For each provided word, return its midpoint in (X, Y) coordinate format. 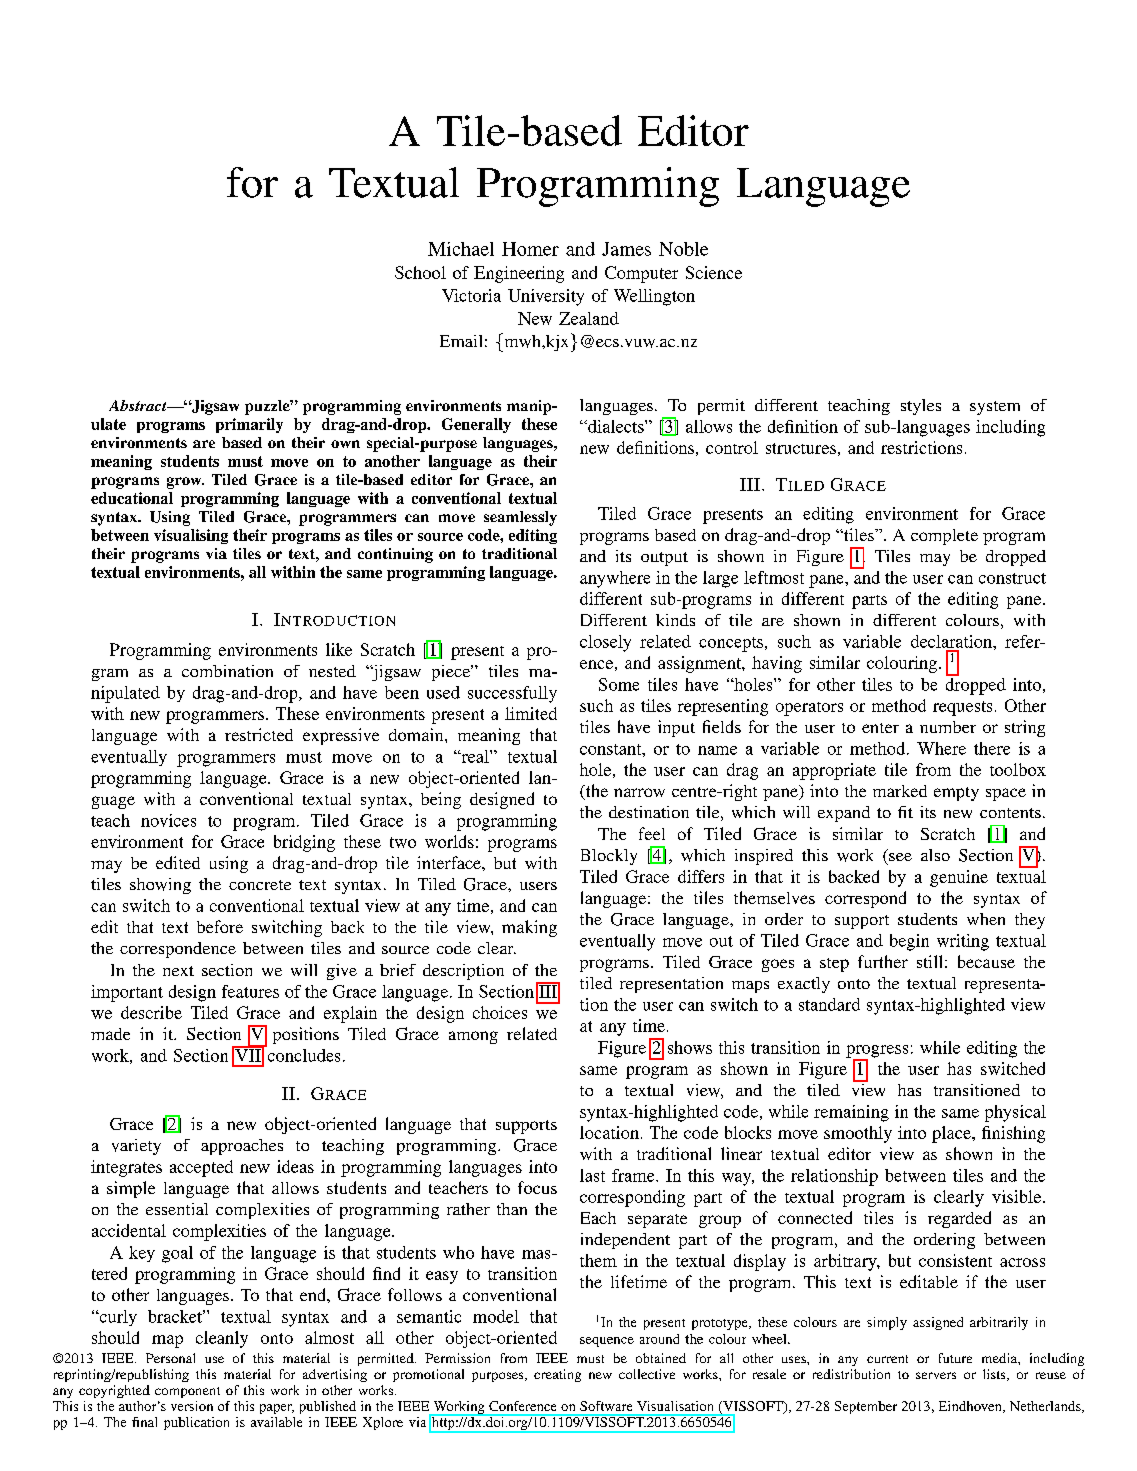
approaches (242, 1147)
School (420, 272)
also (935, 855)
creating (557, 1375)
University (546, 297)
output (664, 559)
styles (921, 407)
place (952, 1134)
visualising (191, 536)
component (187, 1392)
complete (944, 537)
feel (652, 833)
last (592, 1175)
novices (168, 820)
